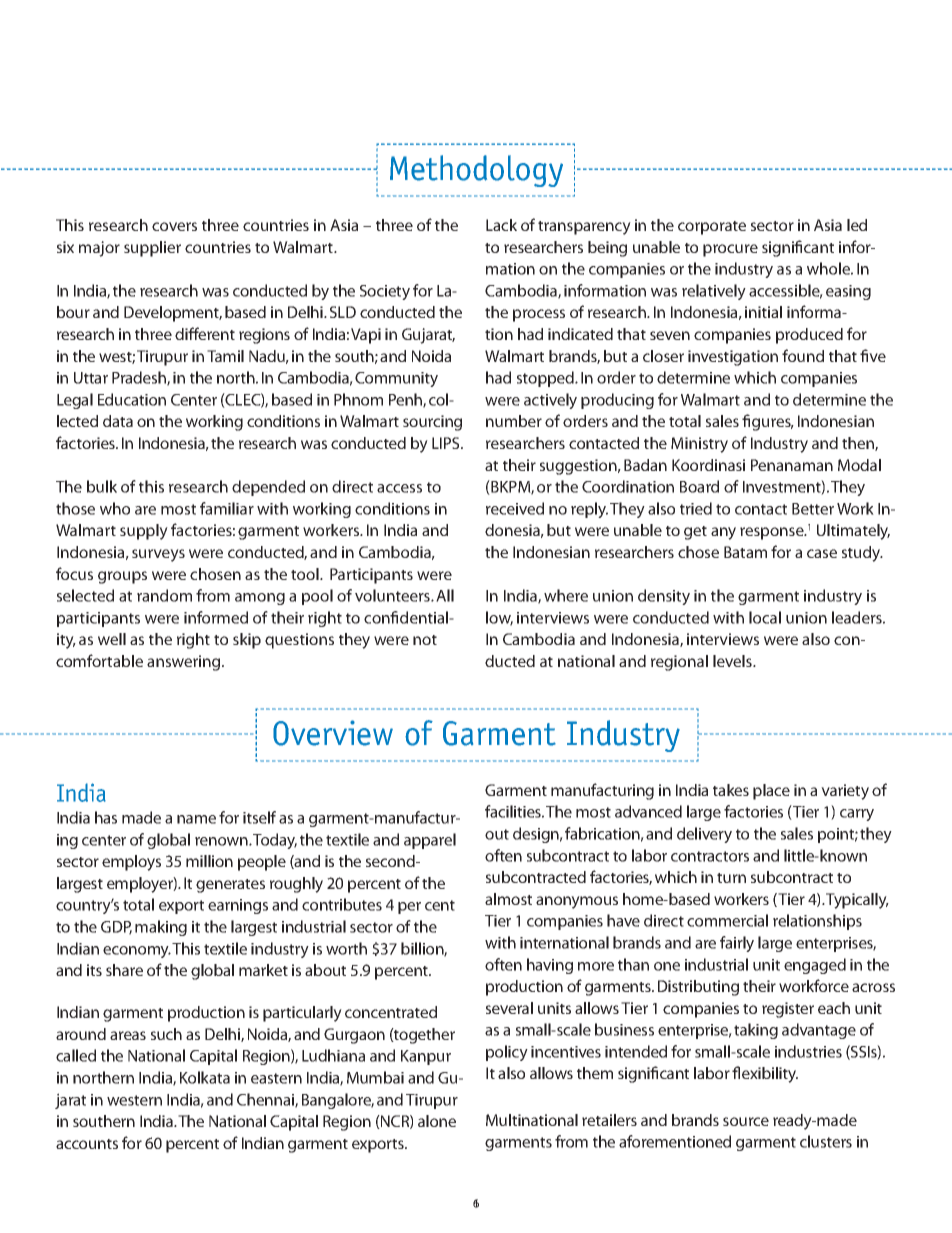  I want to click on corporate, so click(712, 228).
